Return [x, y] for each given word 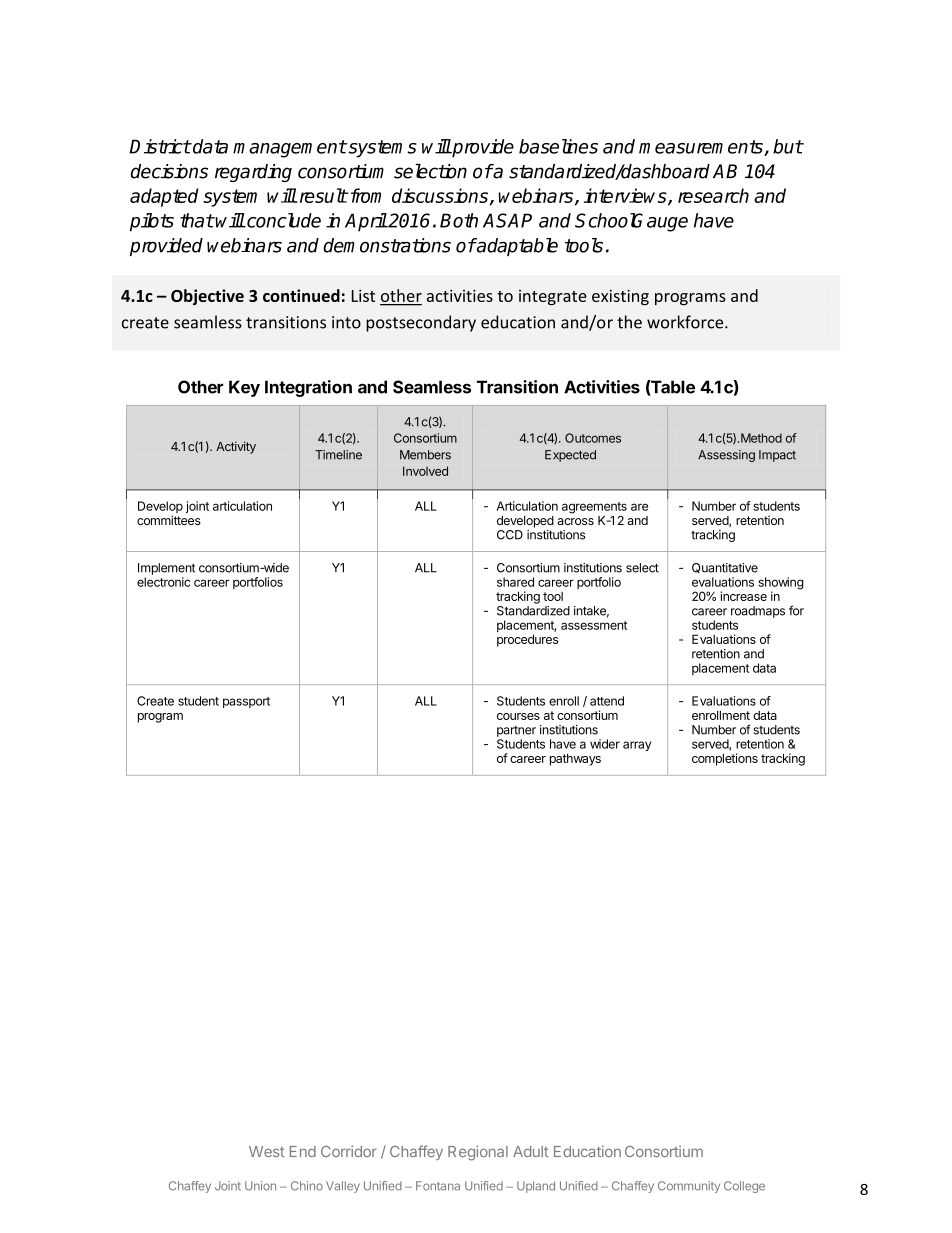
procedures [527, 640]
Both [459, 220]
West [266, 1151]
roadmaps [758, 612]
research [713, 195]
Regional [478, 1153]
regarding [253, 173]
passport [246, 702]
